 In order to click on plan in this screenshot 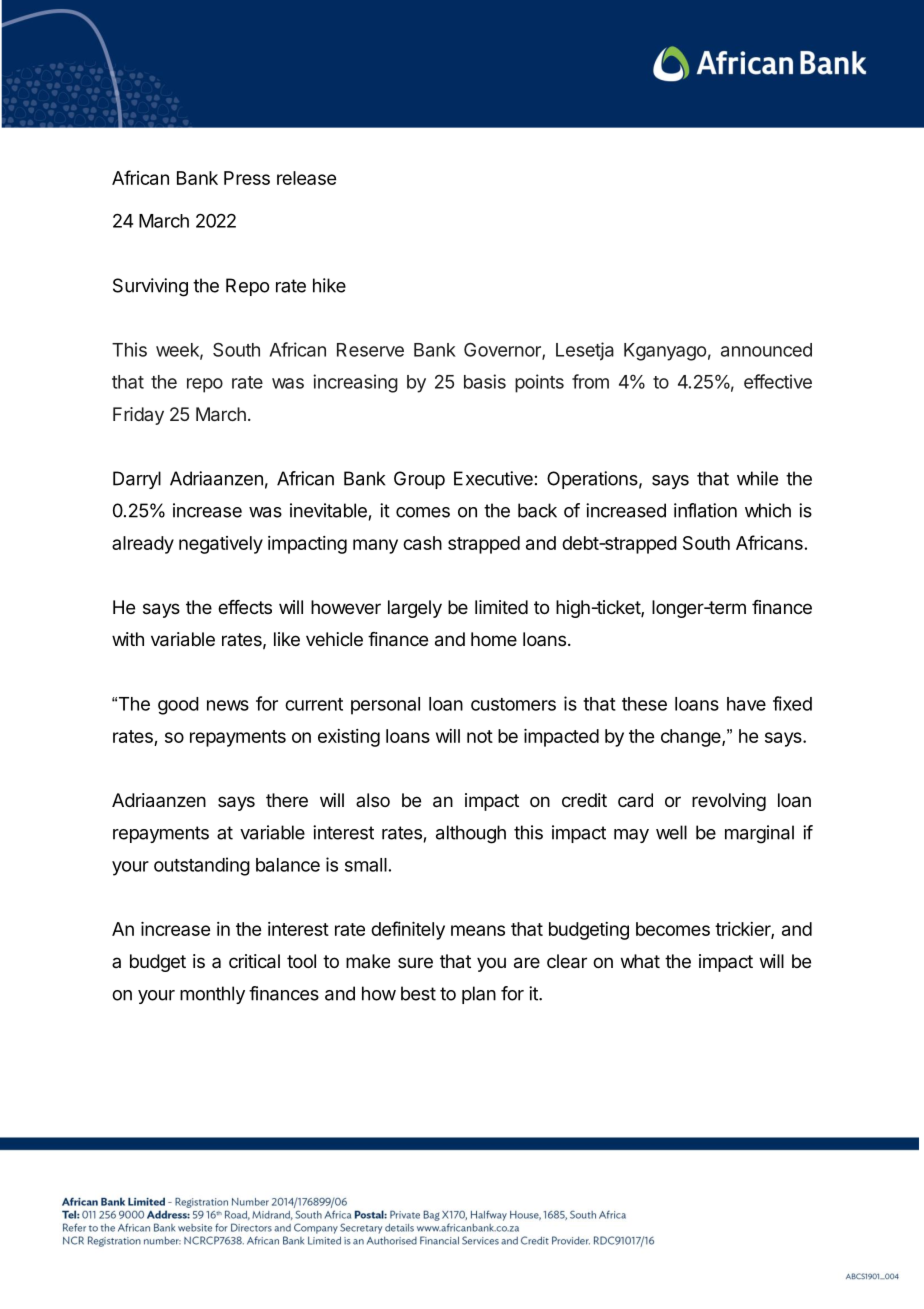, I will do `click(479, 995)`.
